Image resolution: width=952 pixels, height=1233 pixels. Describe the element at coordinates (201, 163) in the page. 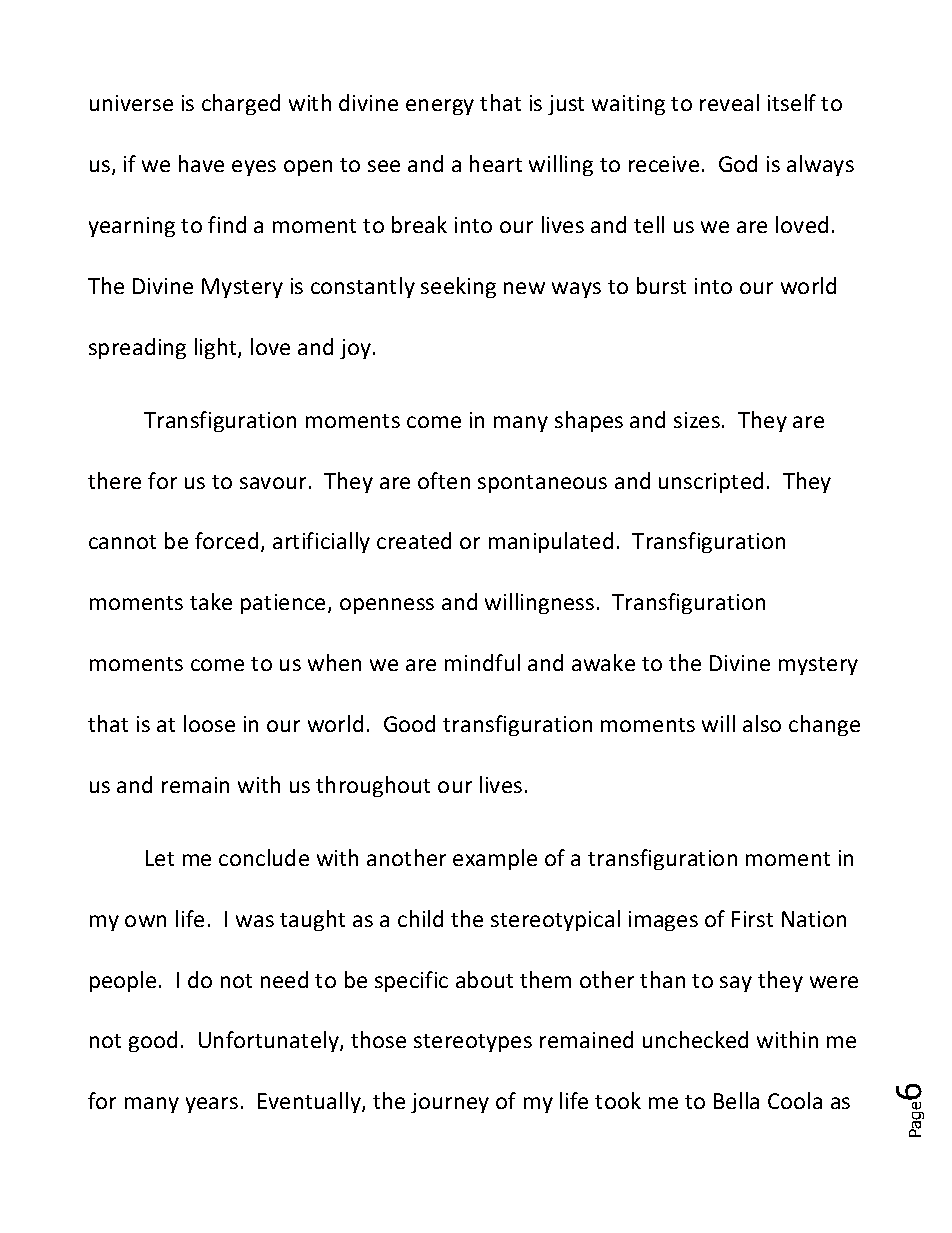

I see `have` at that location.
